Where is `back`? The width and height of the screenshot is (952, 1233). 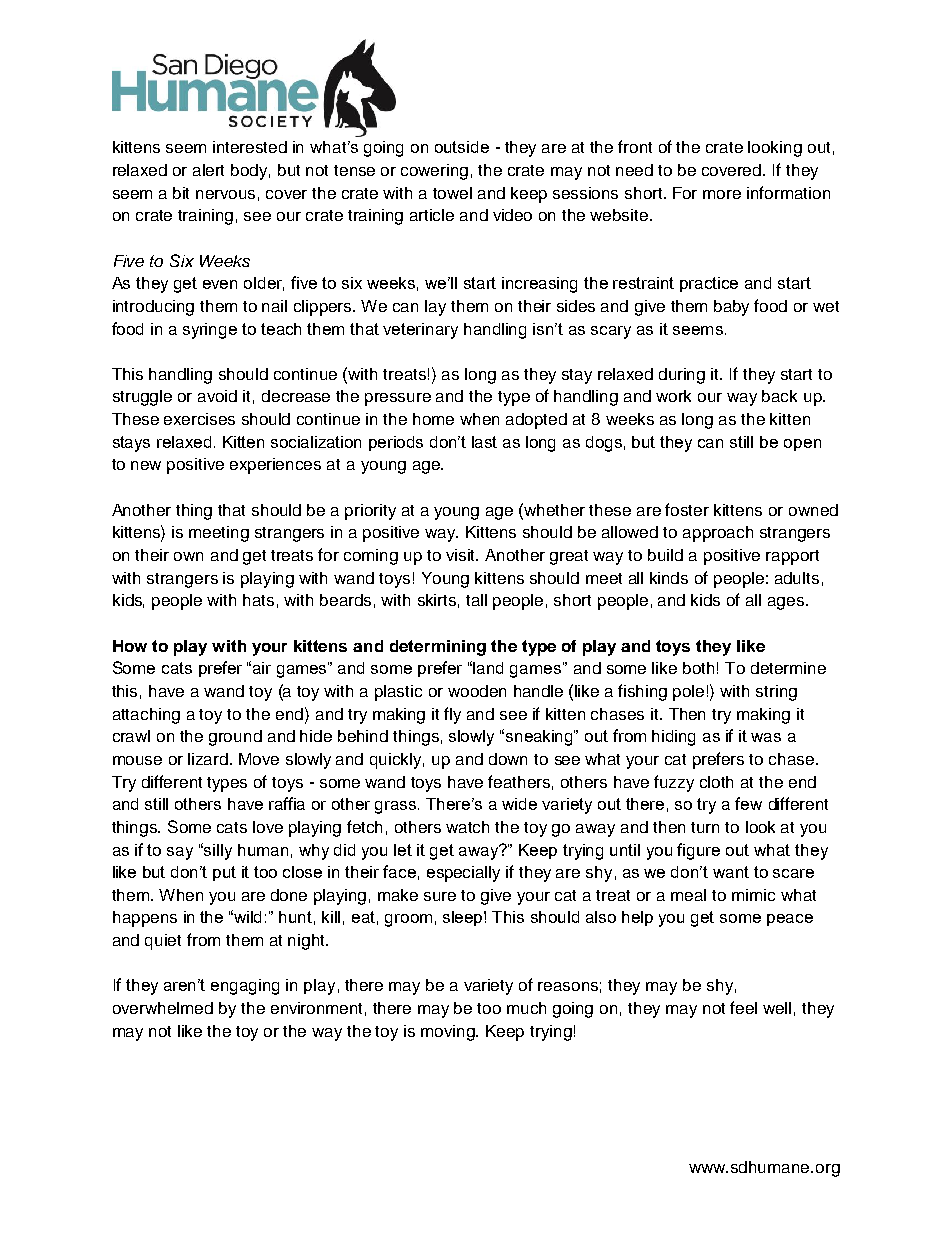 back is located at coordinates (779, 396).
